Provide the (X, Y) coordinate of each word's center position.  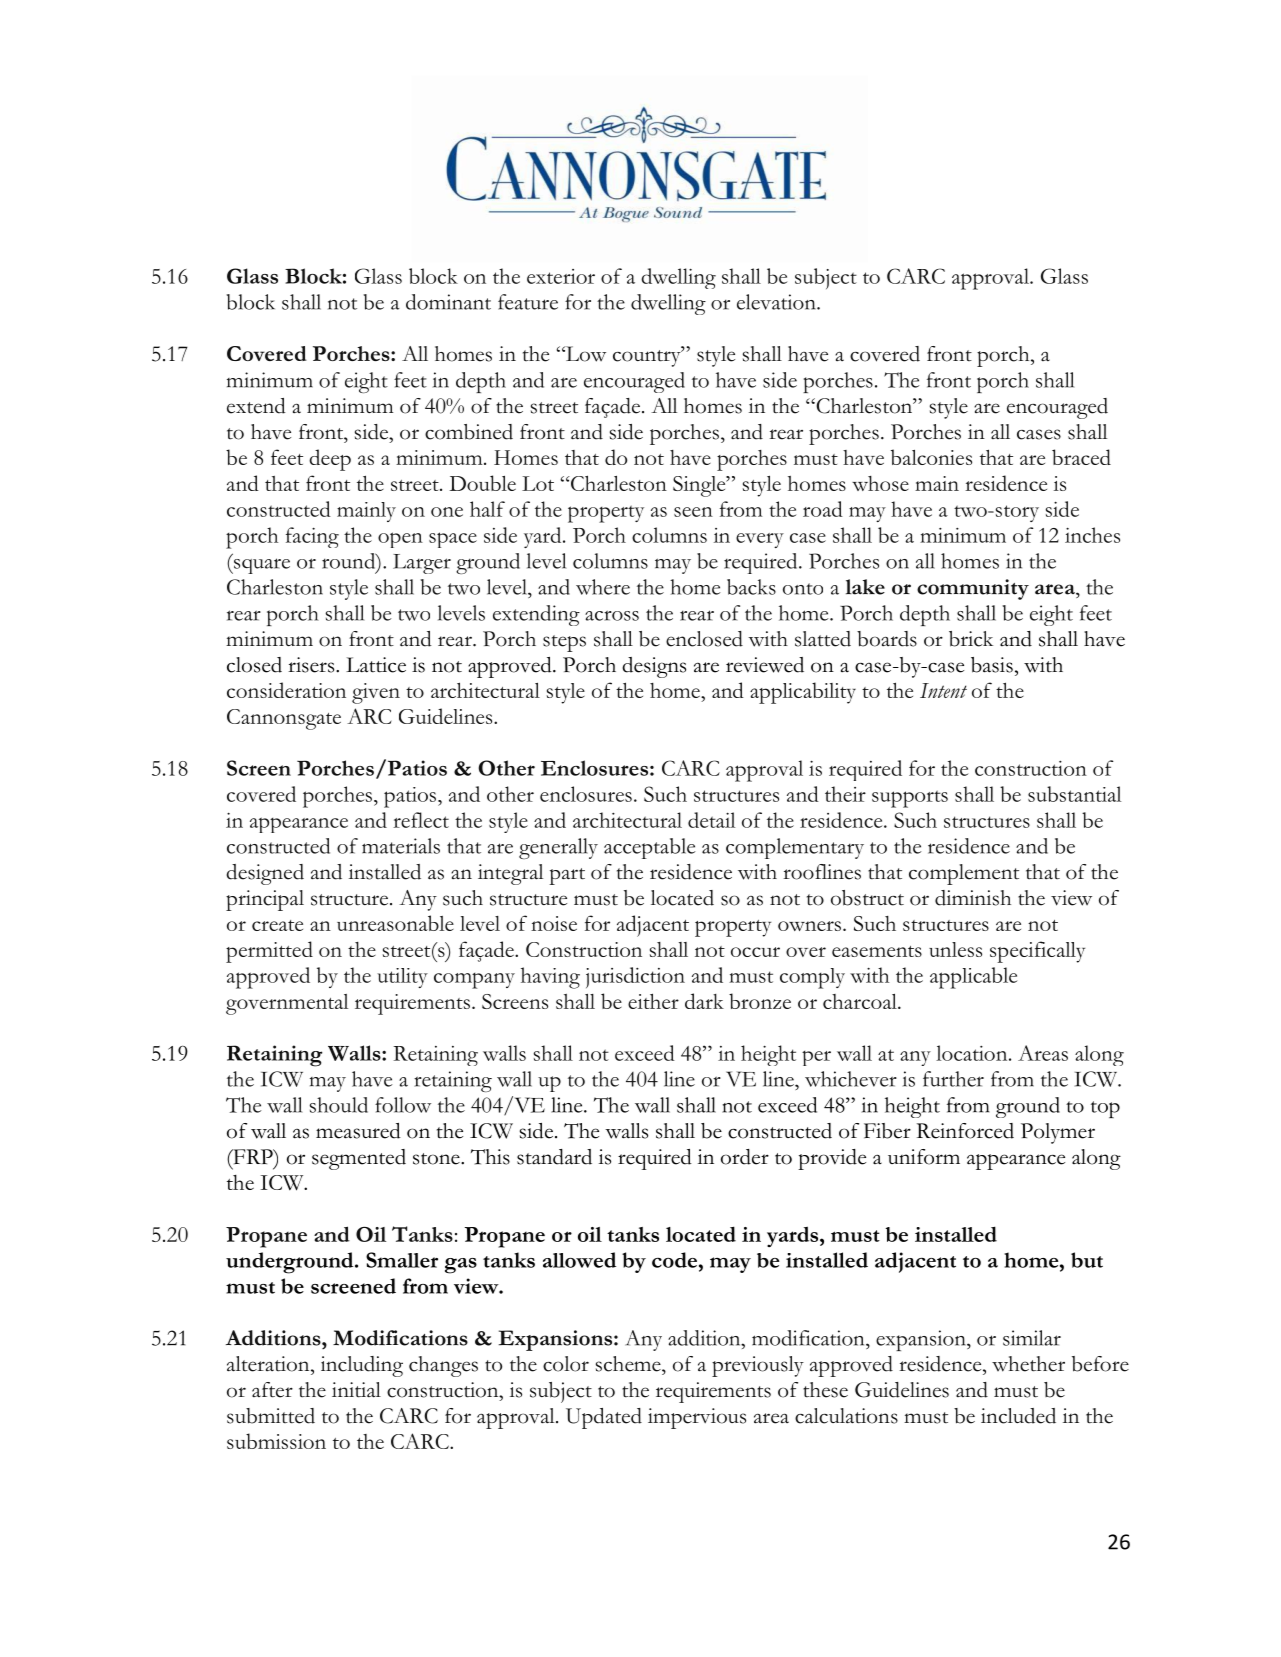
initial (356, 1390)
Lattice (376, 665)
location (973, 1053)
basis (992, 665)
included (1018, 1416)
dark (704, 1001)
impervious (697, 1418)
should (339, 1105)
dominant (448, 302)
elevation (777, 302)
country (648, 357)
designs (654, 667)
